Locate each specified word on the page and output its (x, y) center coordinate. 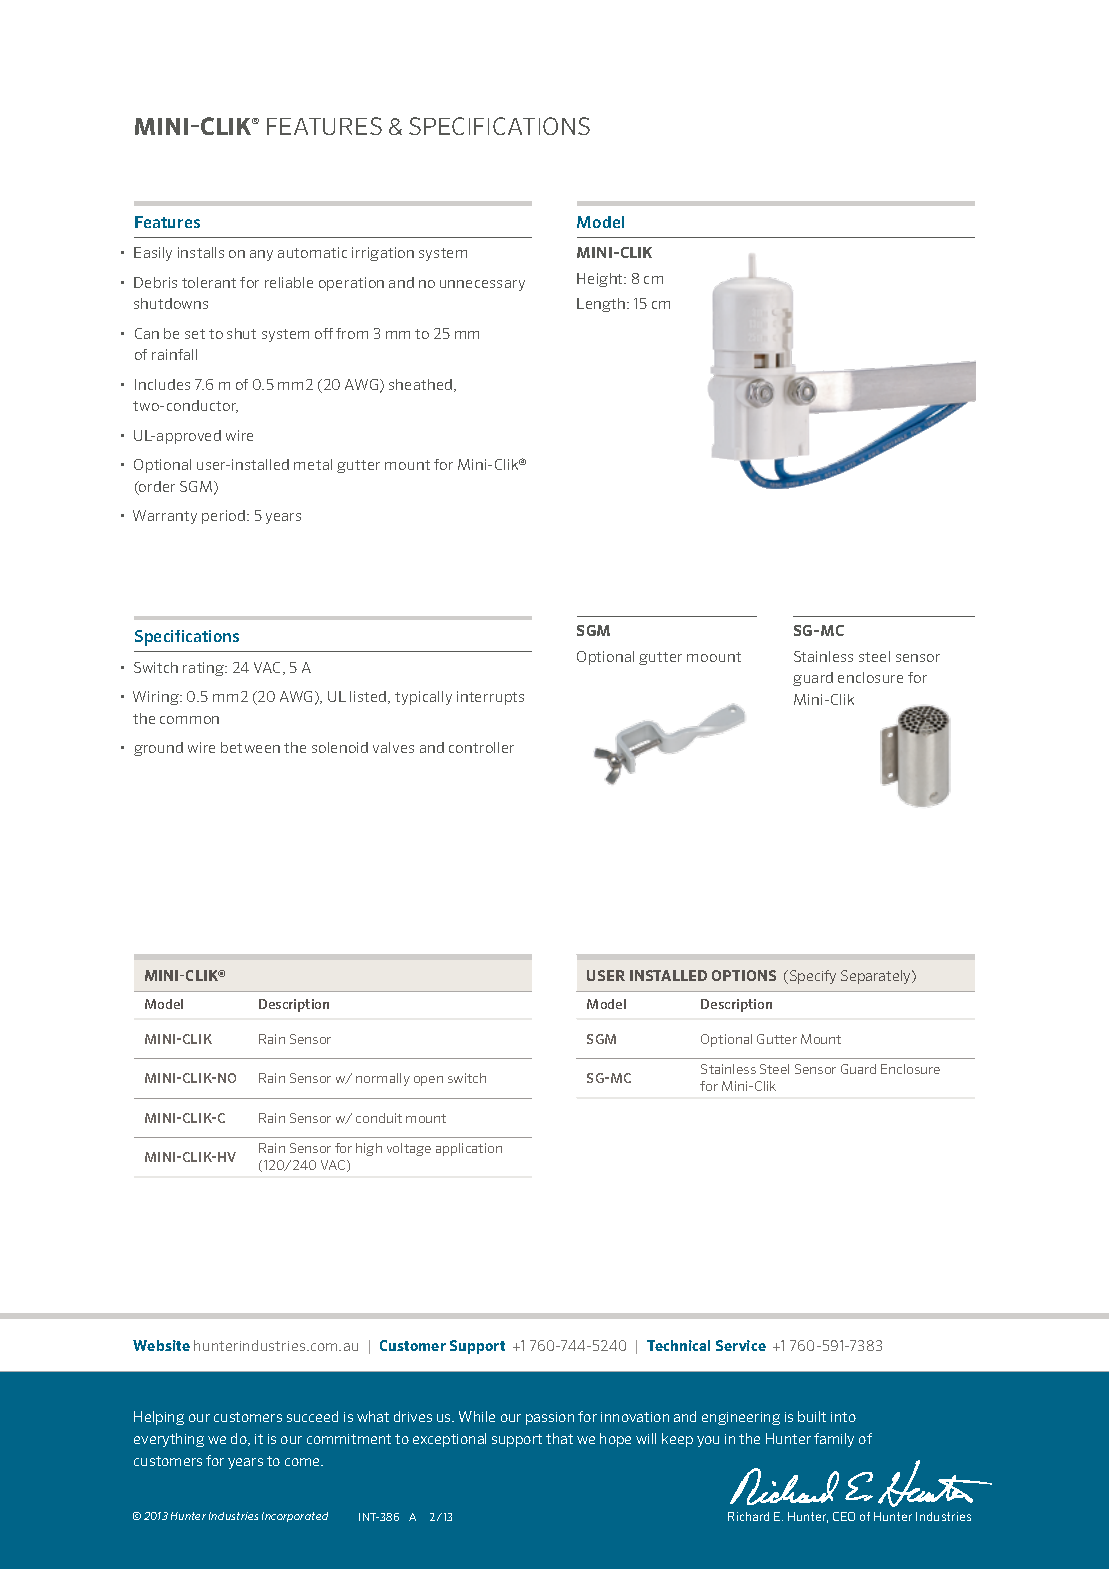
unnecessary (482, 285)
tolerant (209, 282)
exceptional (449, 1440)
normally (383, 1079)
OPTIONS (744, 975)
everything (169, 1440)
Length (602, 305)
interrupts (490, 698)
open (428, 1081)
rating (205, 669)
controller (481, 747)
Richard (748, 1516)
